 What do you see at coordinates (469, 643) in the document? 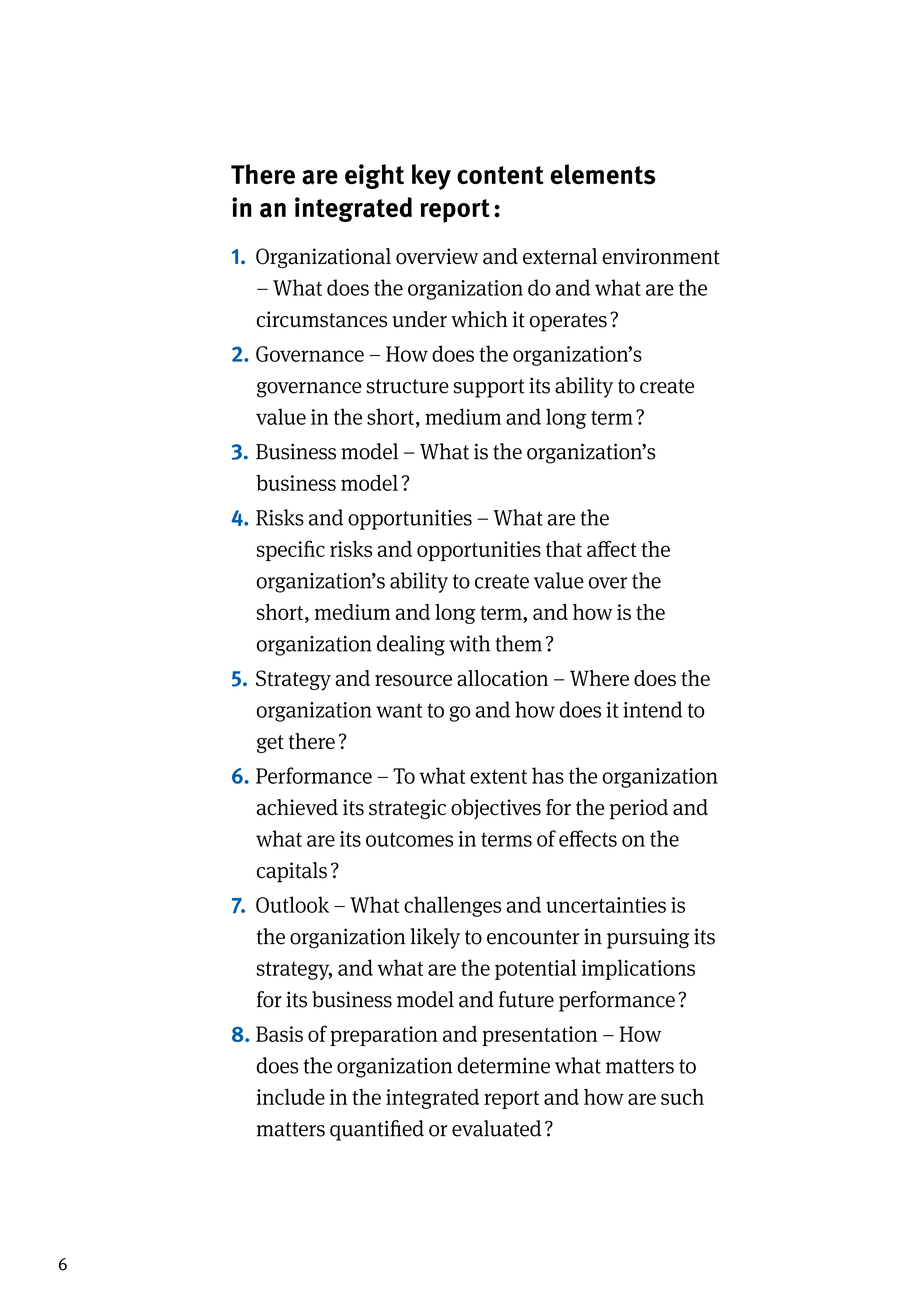
I see `with` at bounding box center [469, 643].
